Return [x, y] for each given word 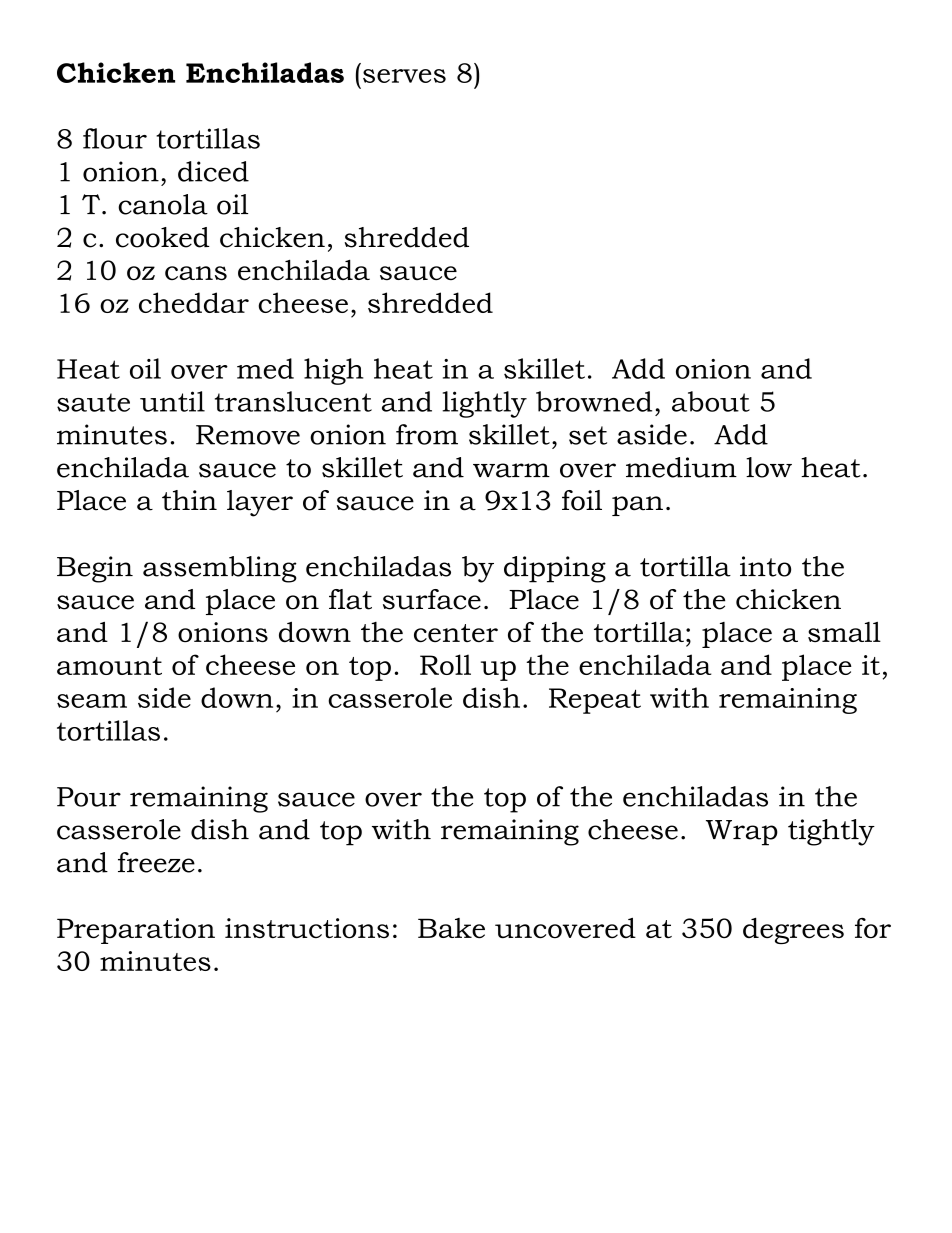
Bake [451, 928]
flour [115, 138]
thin [189, 500]
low [769, 467]
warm [511, 470]
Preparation [136, 931]
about [711, 401]
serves [404, 76]
